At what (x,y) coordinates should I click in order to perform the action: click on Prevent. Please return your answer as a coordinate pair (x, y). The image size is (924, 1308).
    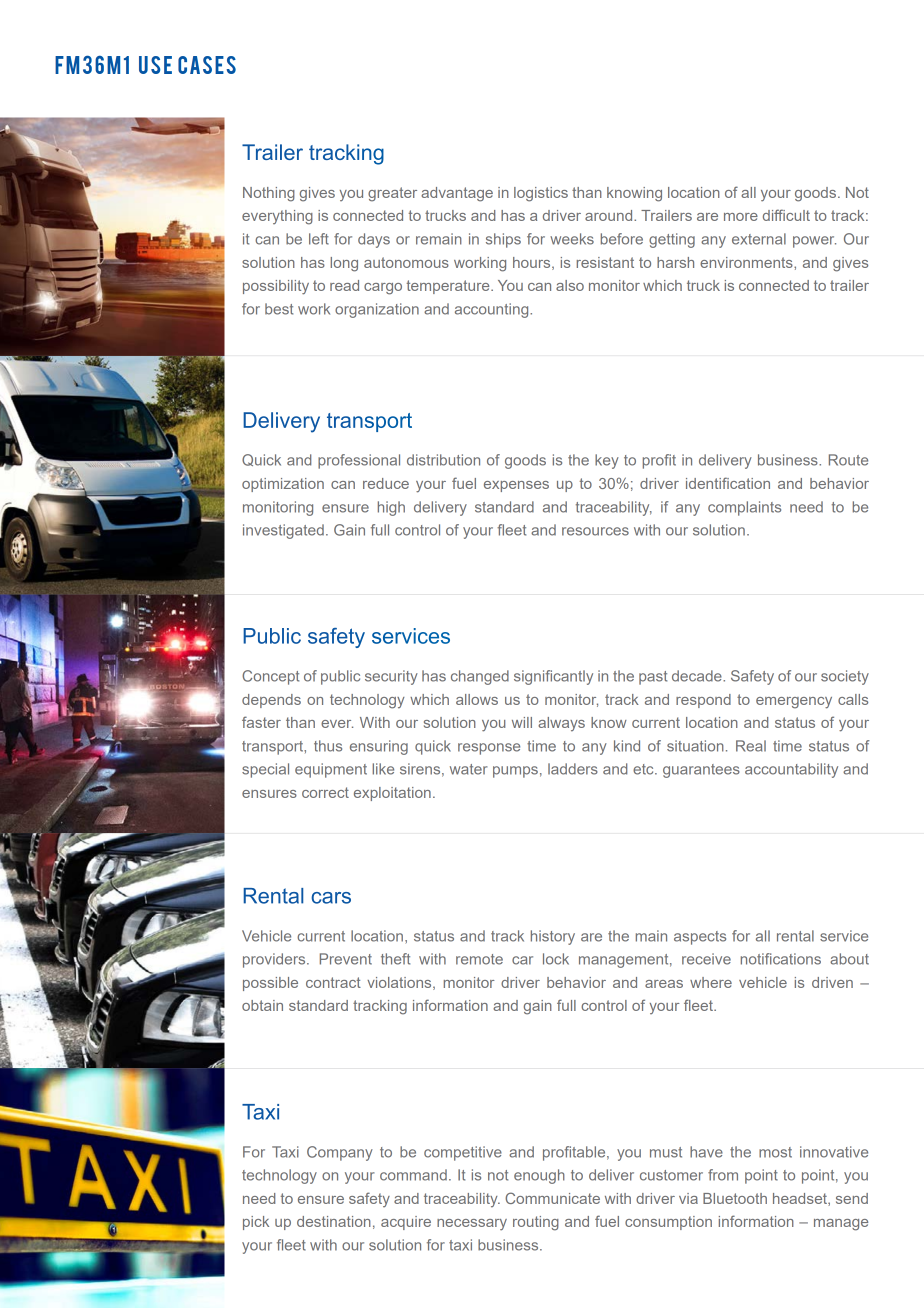
    Looking at the image, I should click on (346, 959).
